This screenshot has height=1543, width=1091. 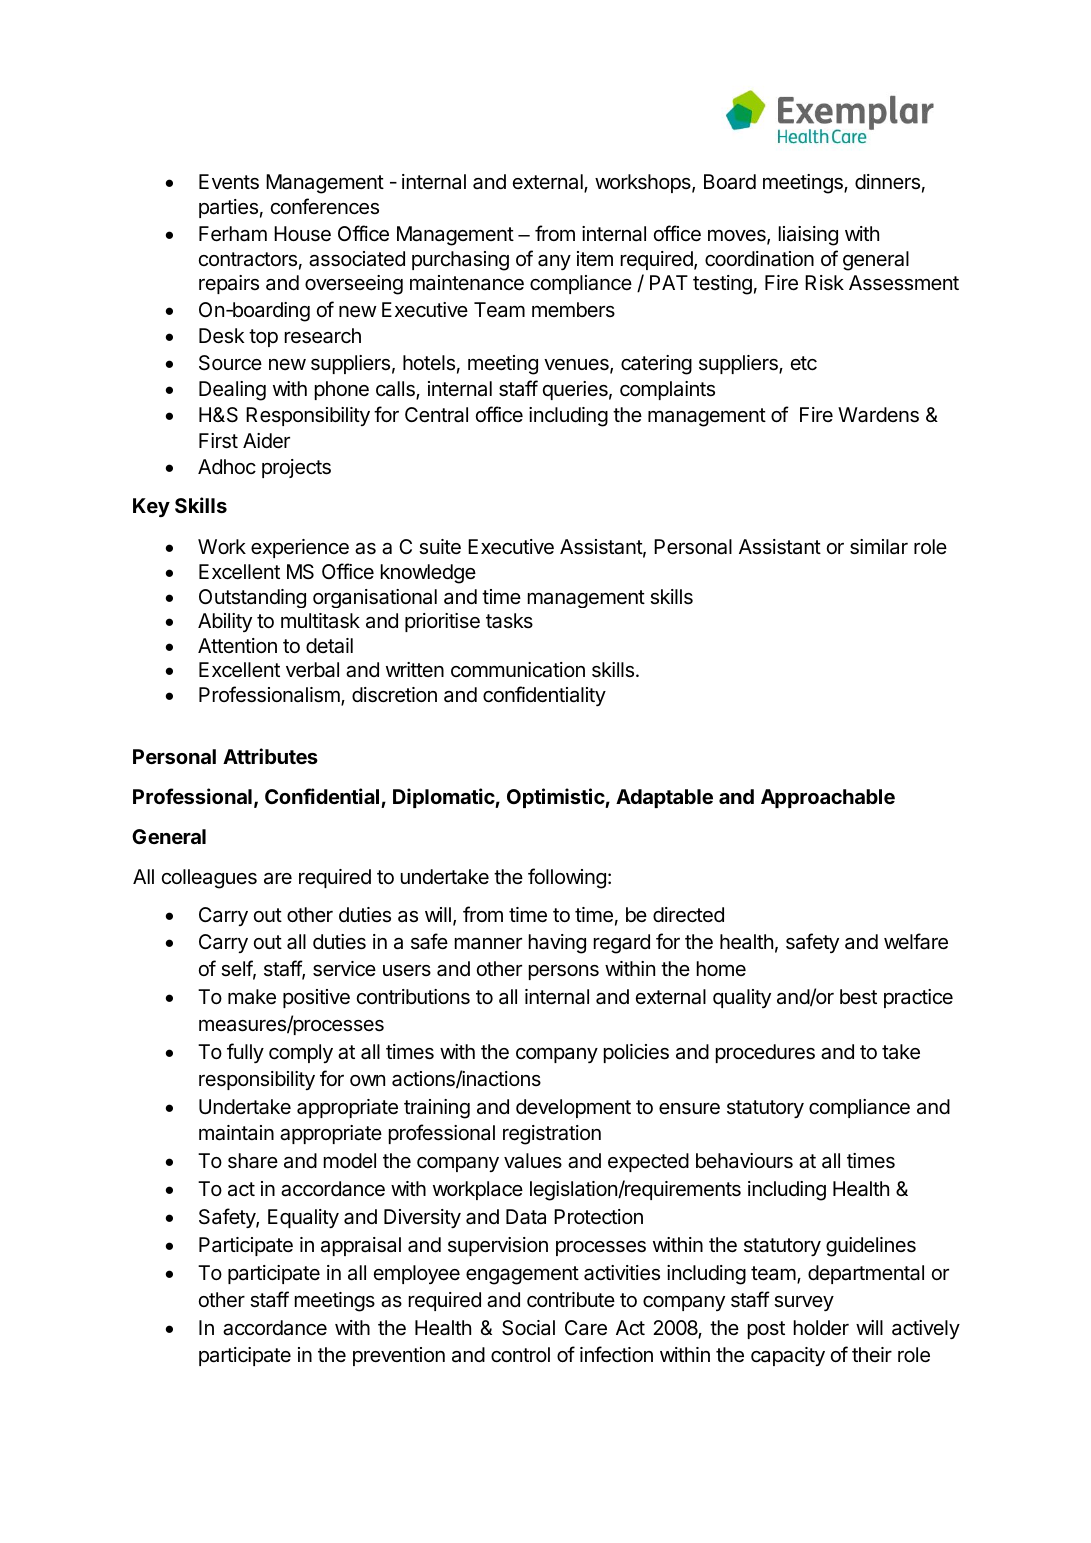 What do you see at coordinates (270, 756) in the screenshot?
I see `Attributes` at bounding box center [270, 756].
